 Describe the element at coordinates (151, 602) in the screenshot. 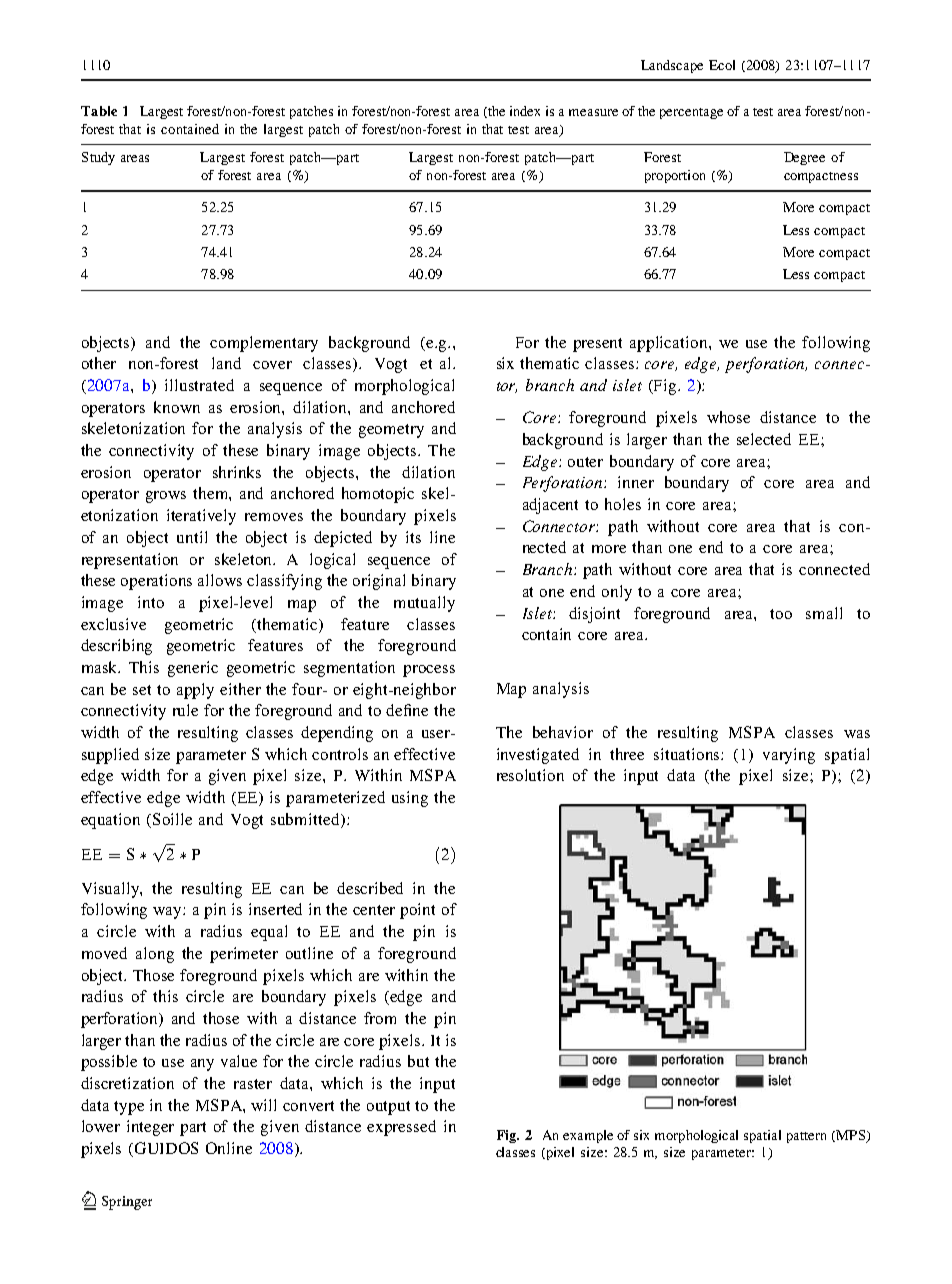

I see `into` at that location.
